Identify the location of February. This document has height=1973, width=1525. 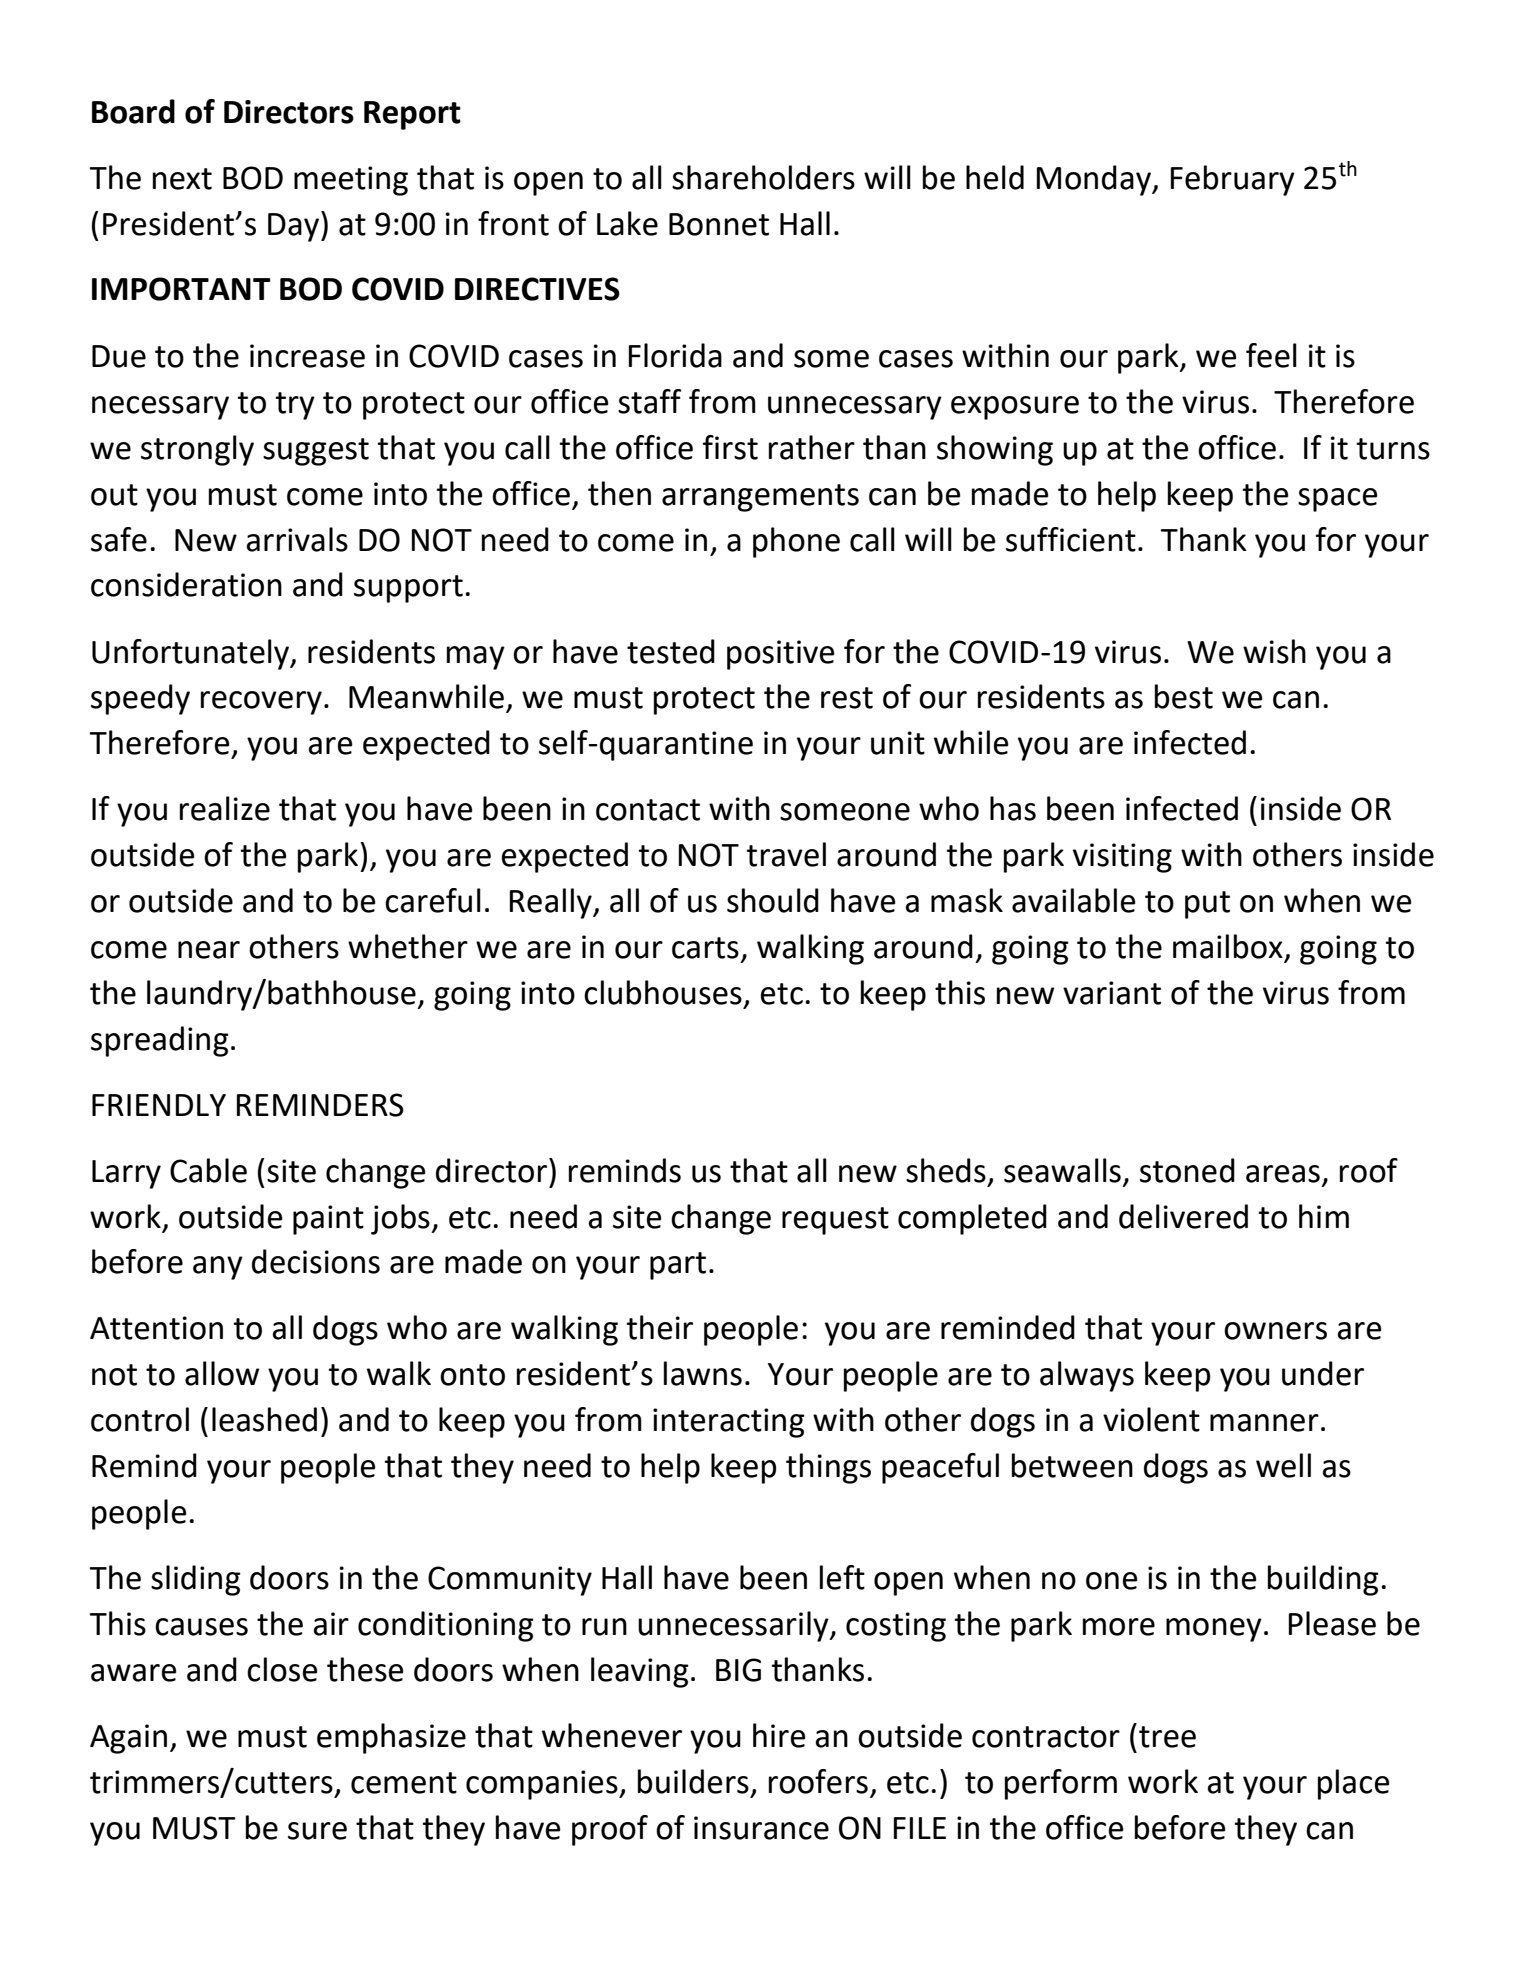
(1233, 180).
